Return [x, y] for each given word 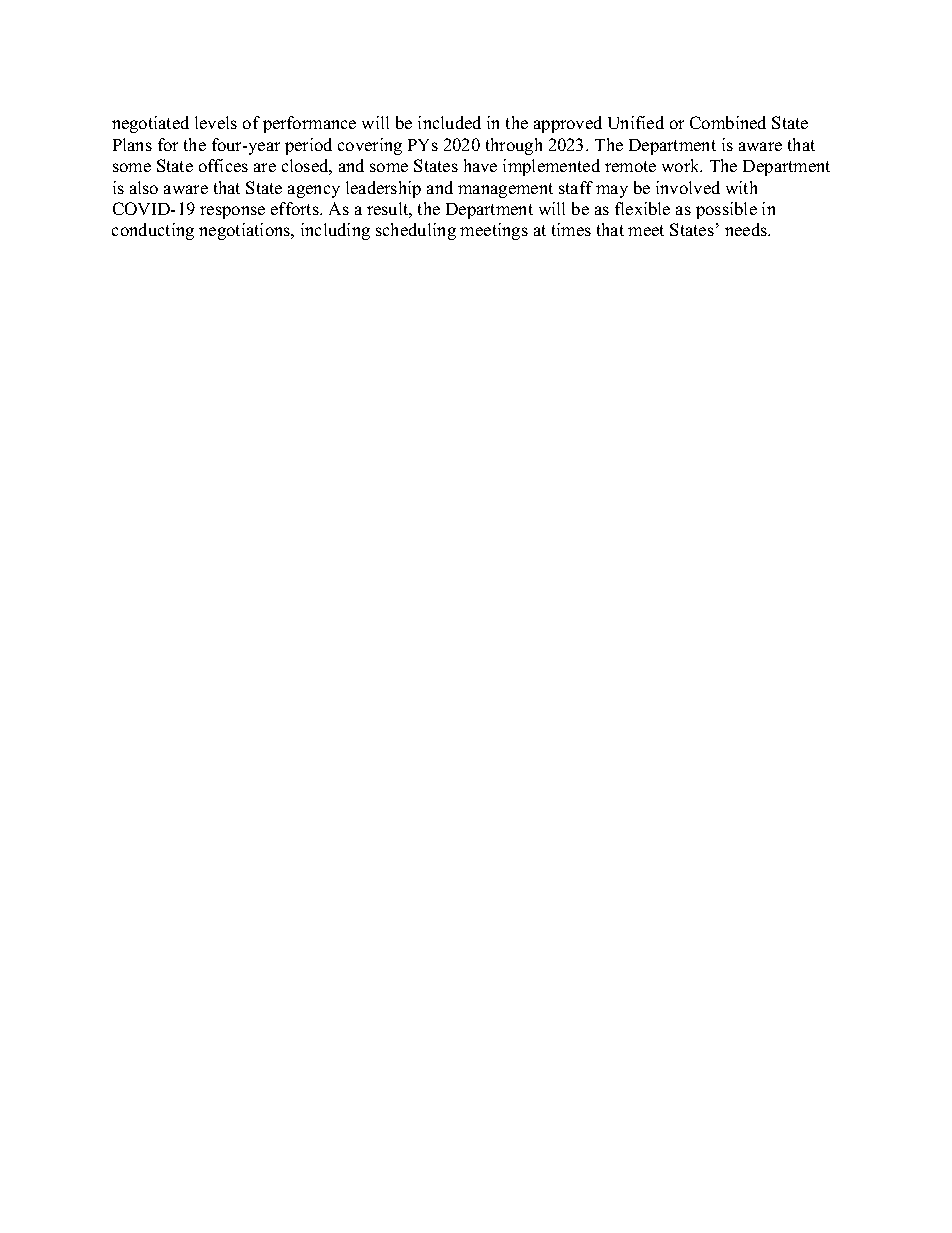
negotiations [246, 231]
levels [216, 122]
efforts [296, 208]
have [480, 165]
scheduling [416, 231]
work [682, 165]
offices [223, 165]
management [505, 190]
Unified [636, 122]
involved [688, 187]
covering [370, 146]
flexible [642, 208]
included [449, 122]
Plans [132, 144]
